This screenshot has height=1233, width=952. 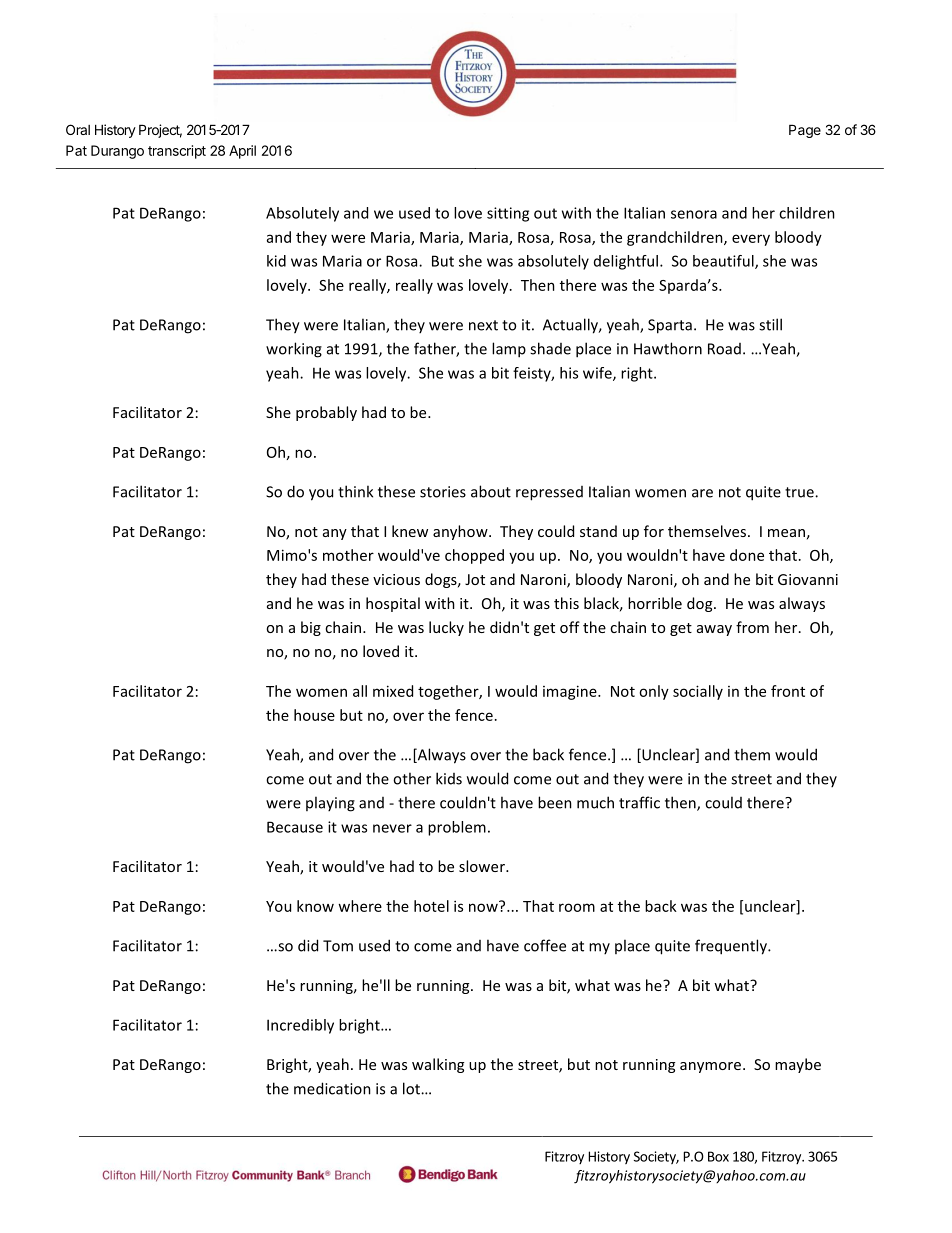 What do you see at coordinates (446, 628) in the screenshot?
I see `lucky` at bounding box center [446, 628].
